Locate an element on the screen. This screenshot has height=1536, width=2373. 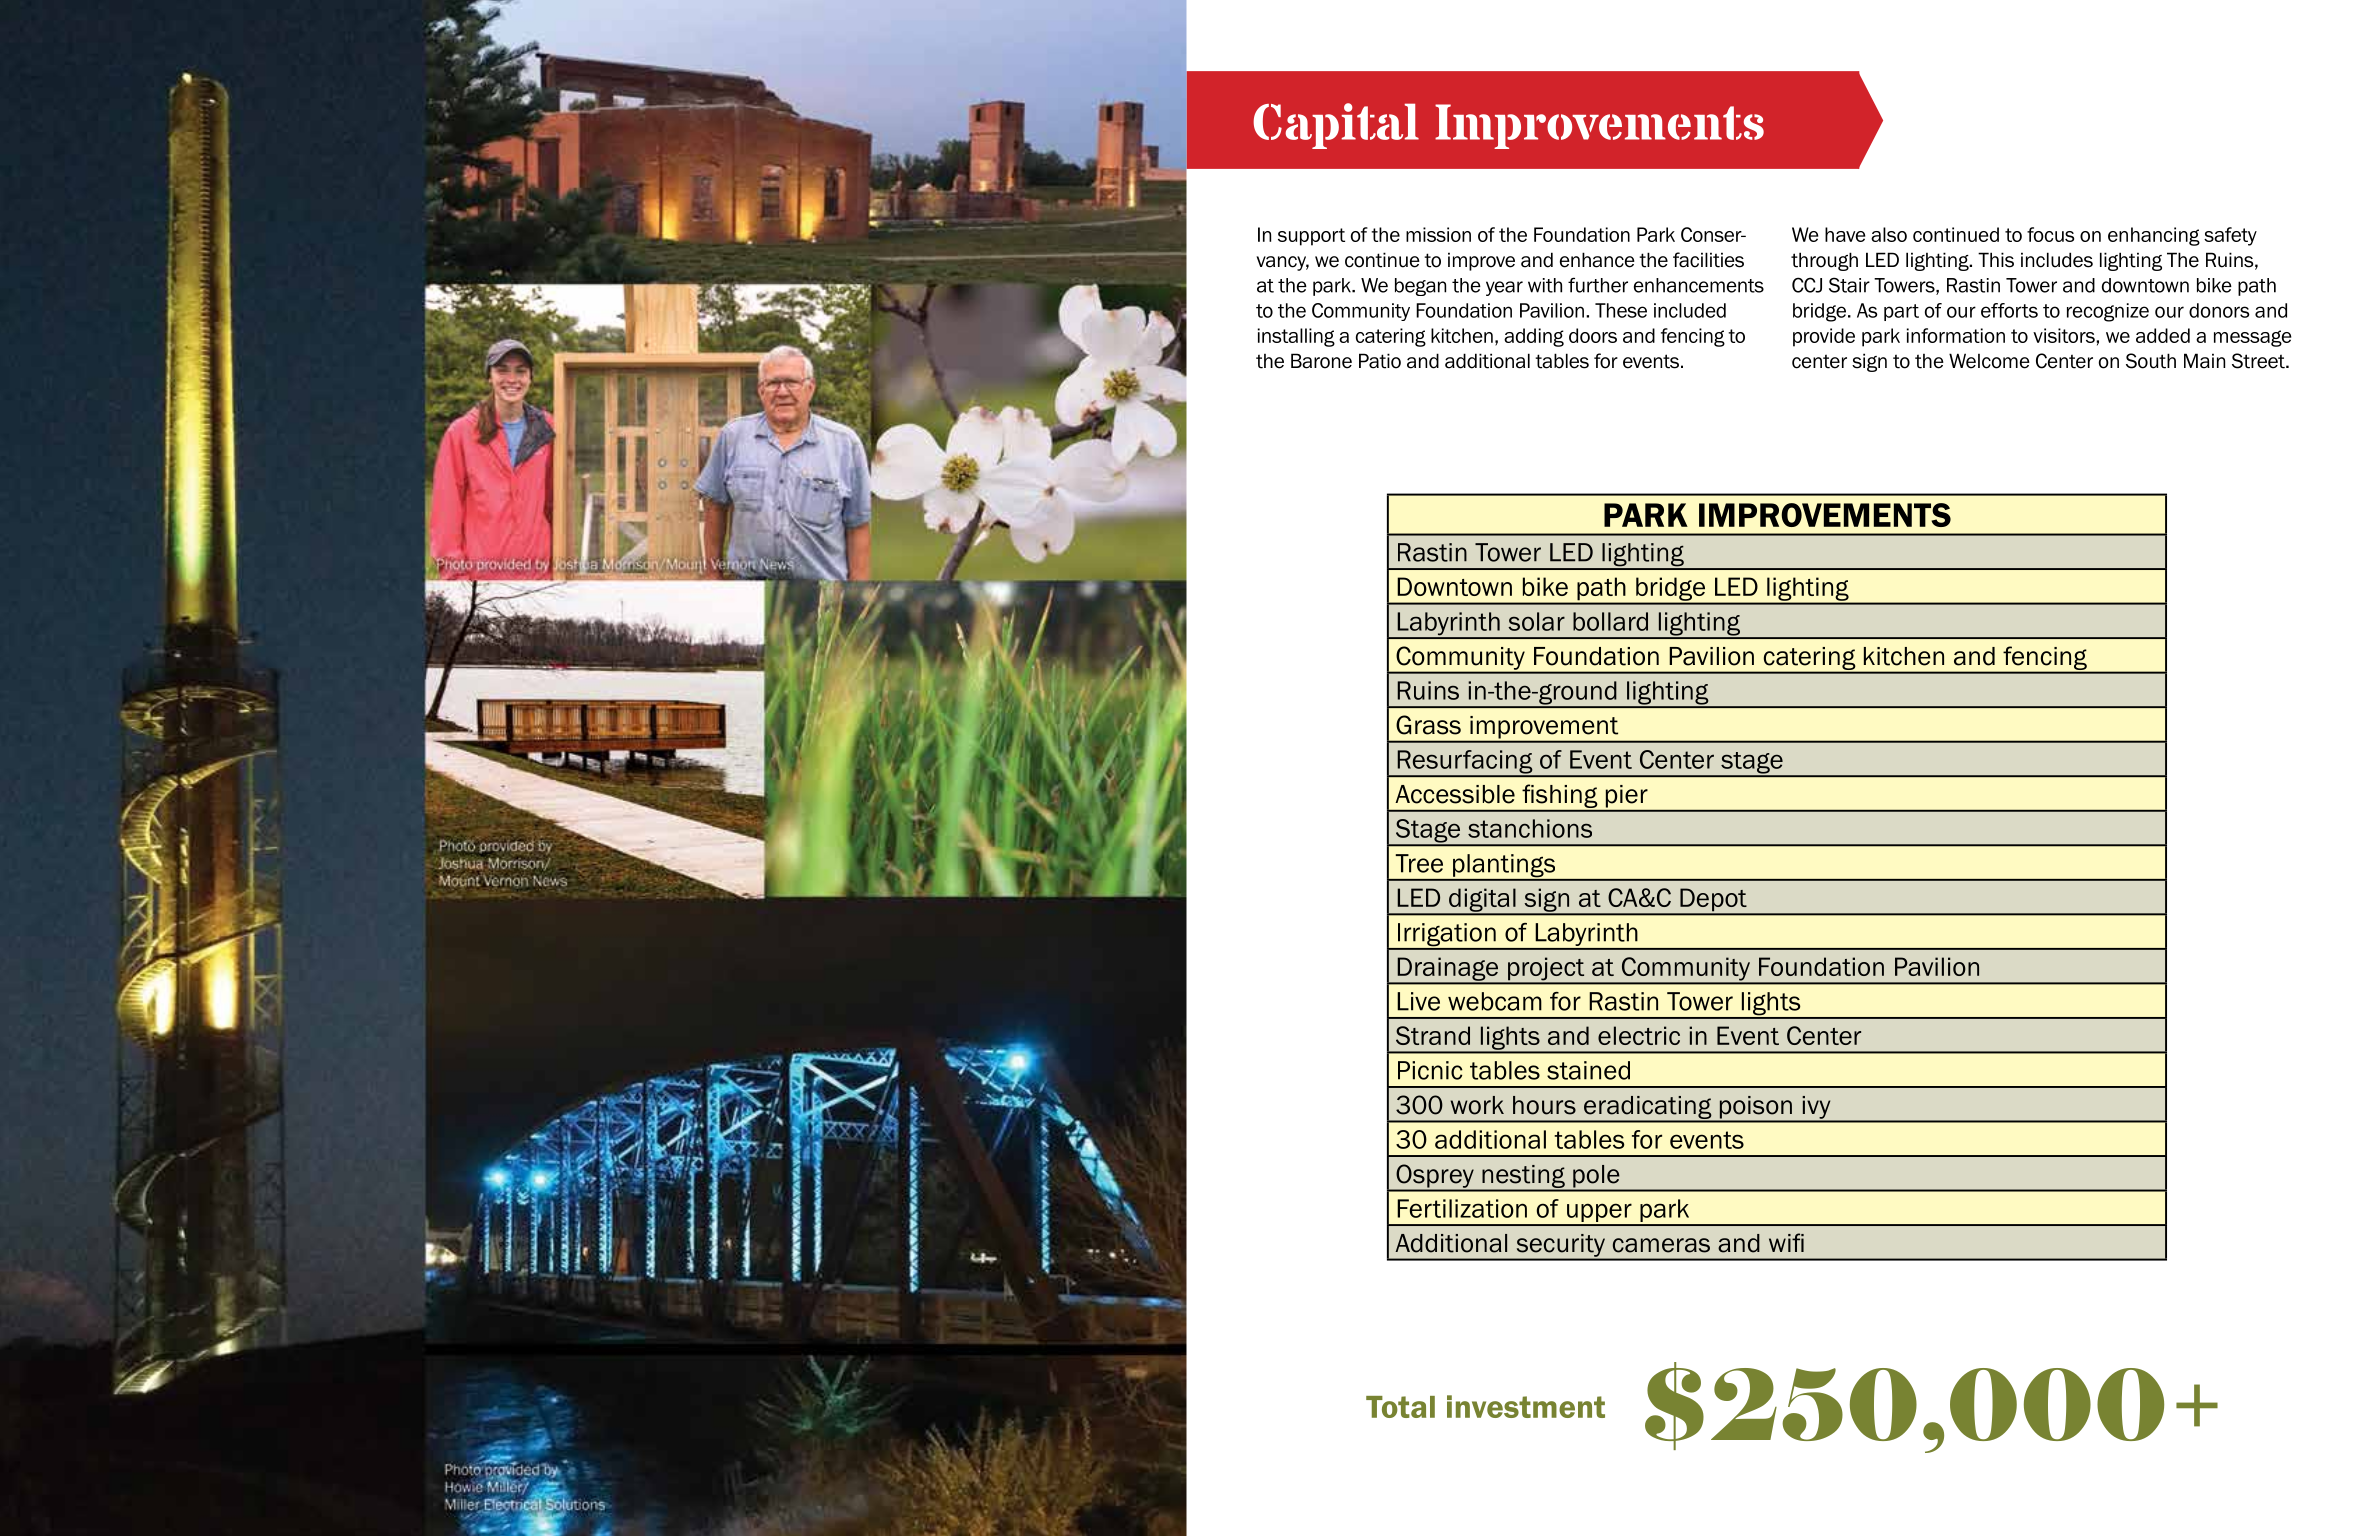
Total is located at coordinates (1400, 1407).
